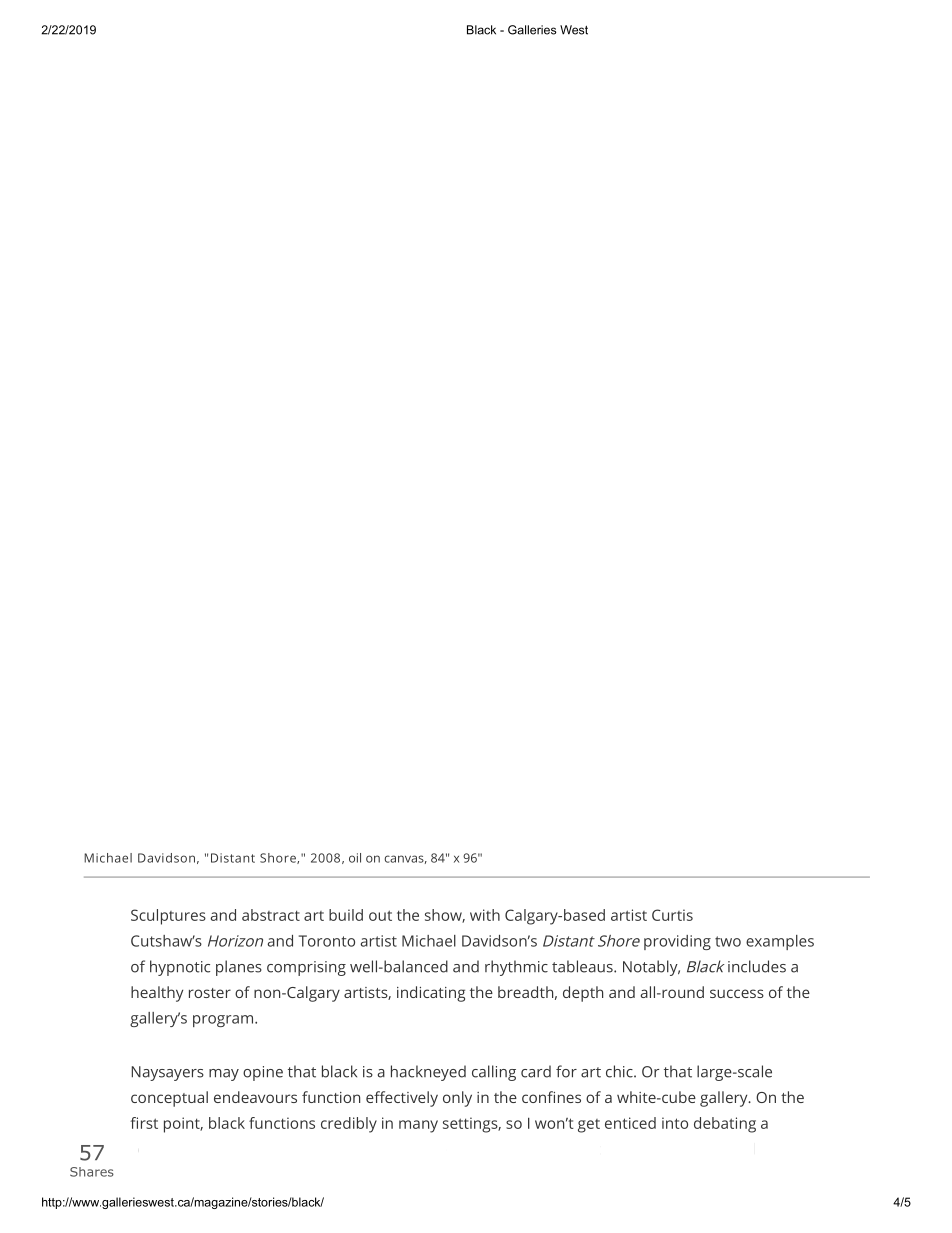 The height and width of the document is (1233, 952). Describe the element at coordinates (725, 1125) in the document. I see `debating` at that location.
